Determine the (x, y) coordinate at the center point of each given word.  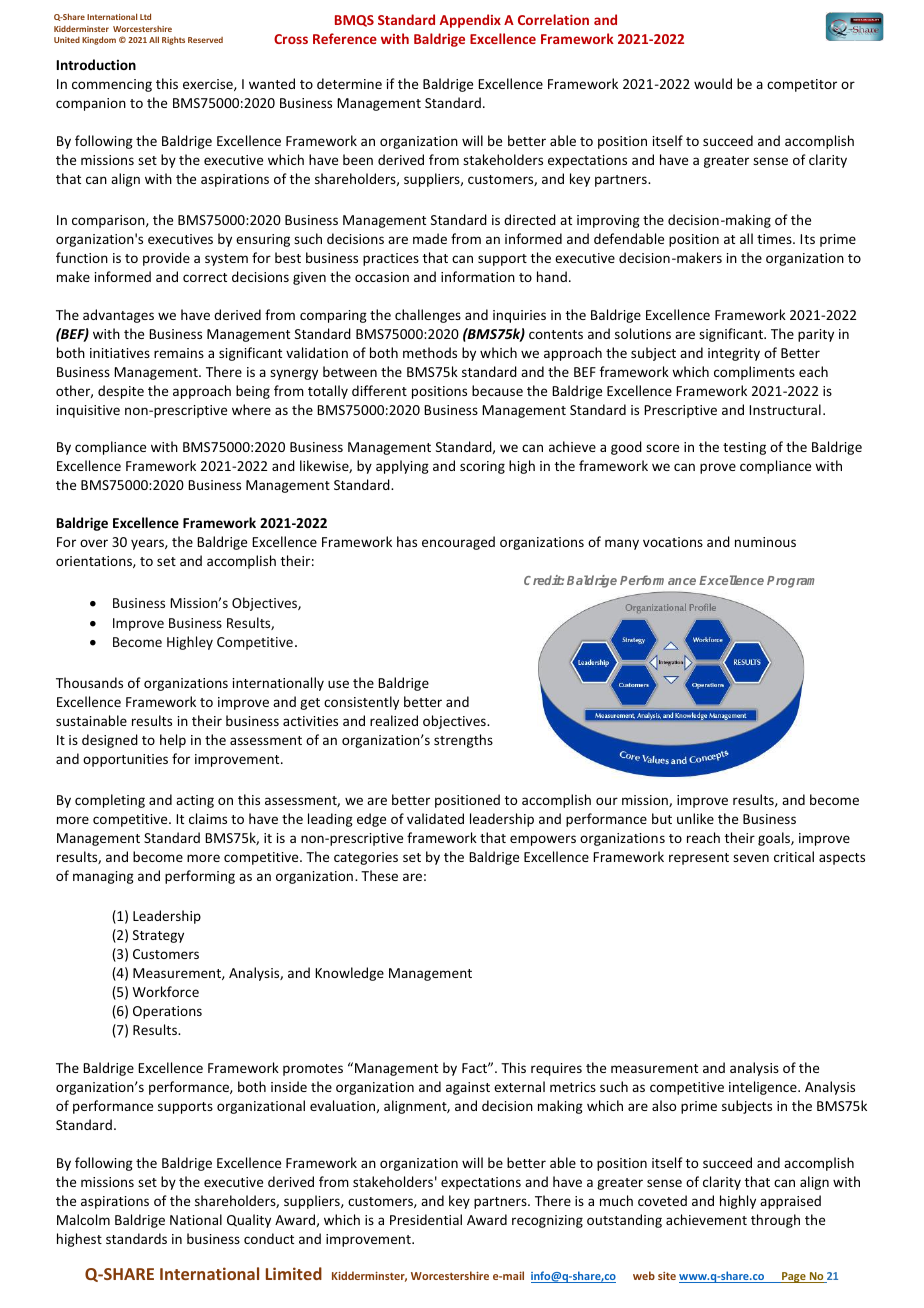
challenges (428, 316)
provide (166, 259)
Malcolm (83, 1219)
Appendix (470, 21)
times (775, 239)
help (173, 741)
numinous (765, 542)
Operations (167, 1012)
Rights (173, 41)
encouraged (458, 543)
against (468, 1088)
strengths (463, 741)
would (713, 83)
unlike (695, 818)
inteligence (764, 1088)
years (148, 544)
